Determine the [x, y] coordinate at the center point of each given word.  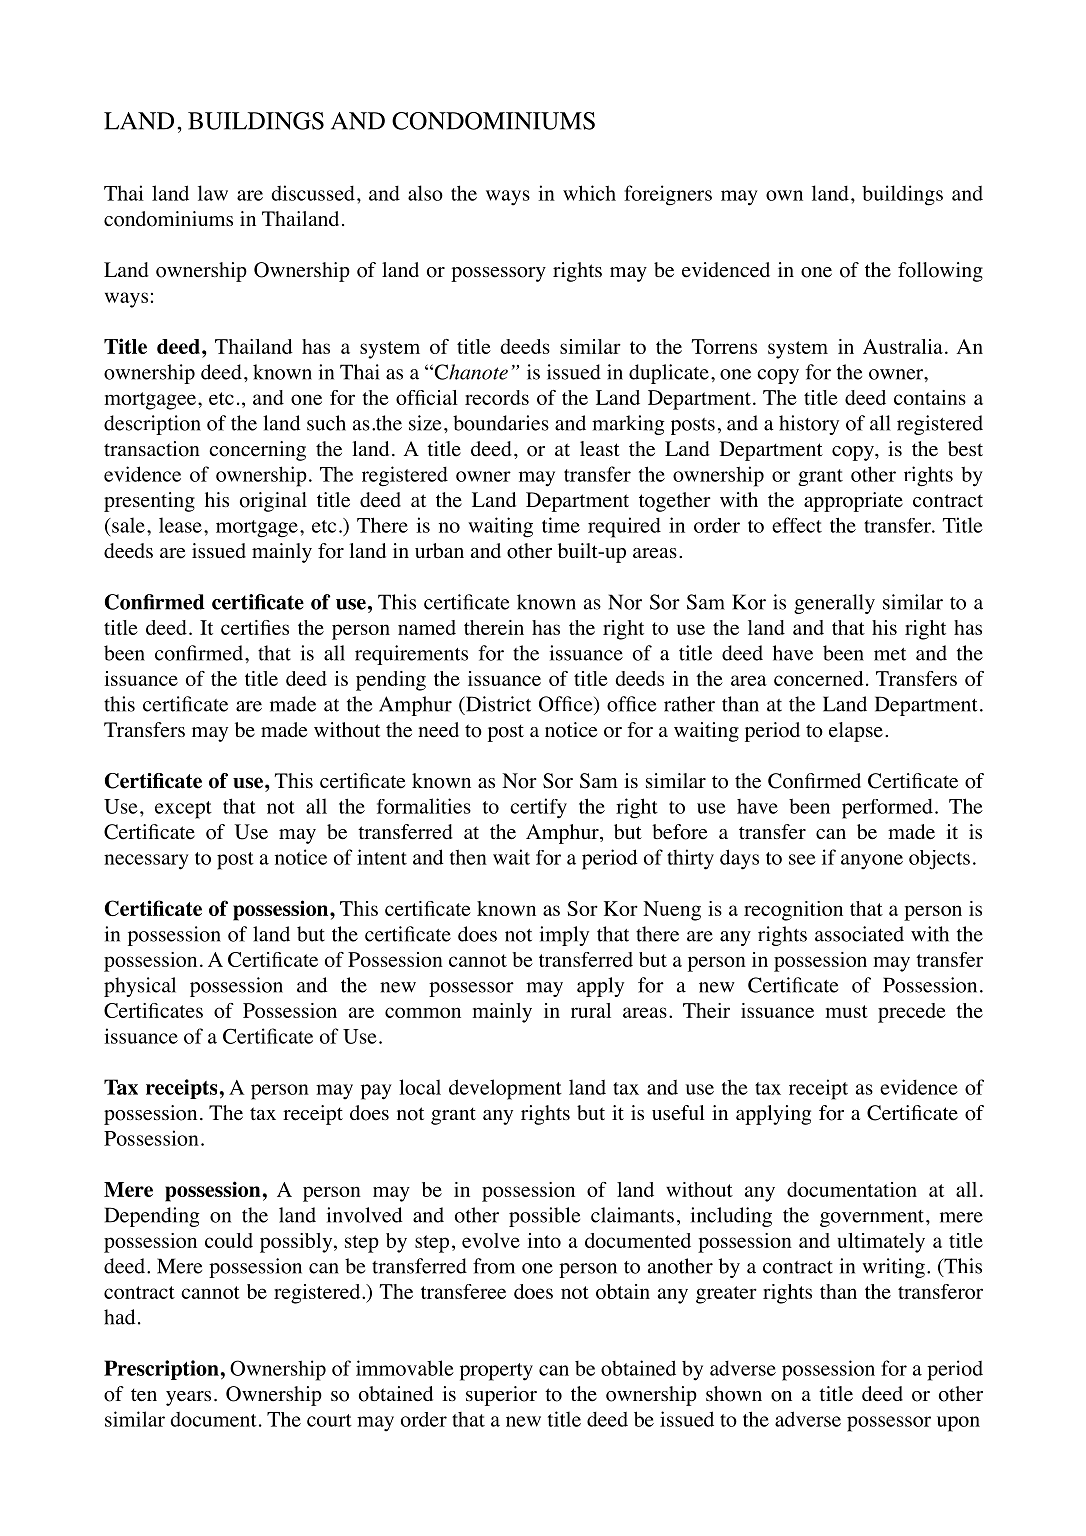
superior [501, 1396]
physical [140, 987]
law [213, 193]
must [846, 1011]
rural [591, 1010]
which [589, 193]
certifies [255, 627]
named [427, 627]
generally [834, 604]
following [940, 272]
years [188, 1398]
